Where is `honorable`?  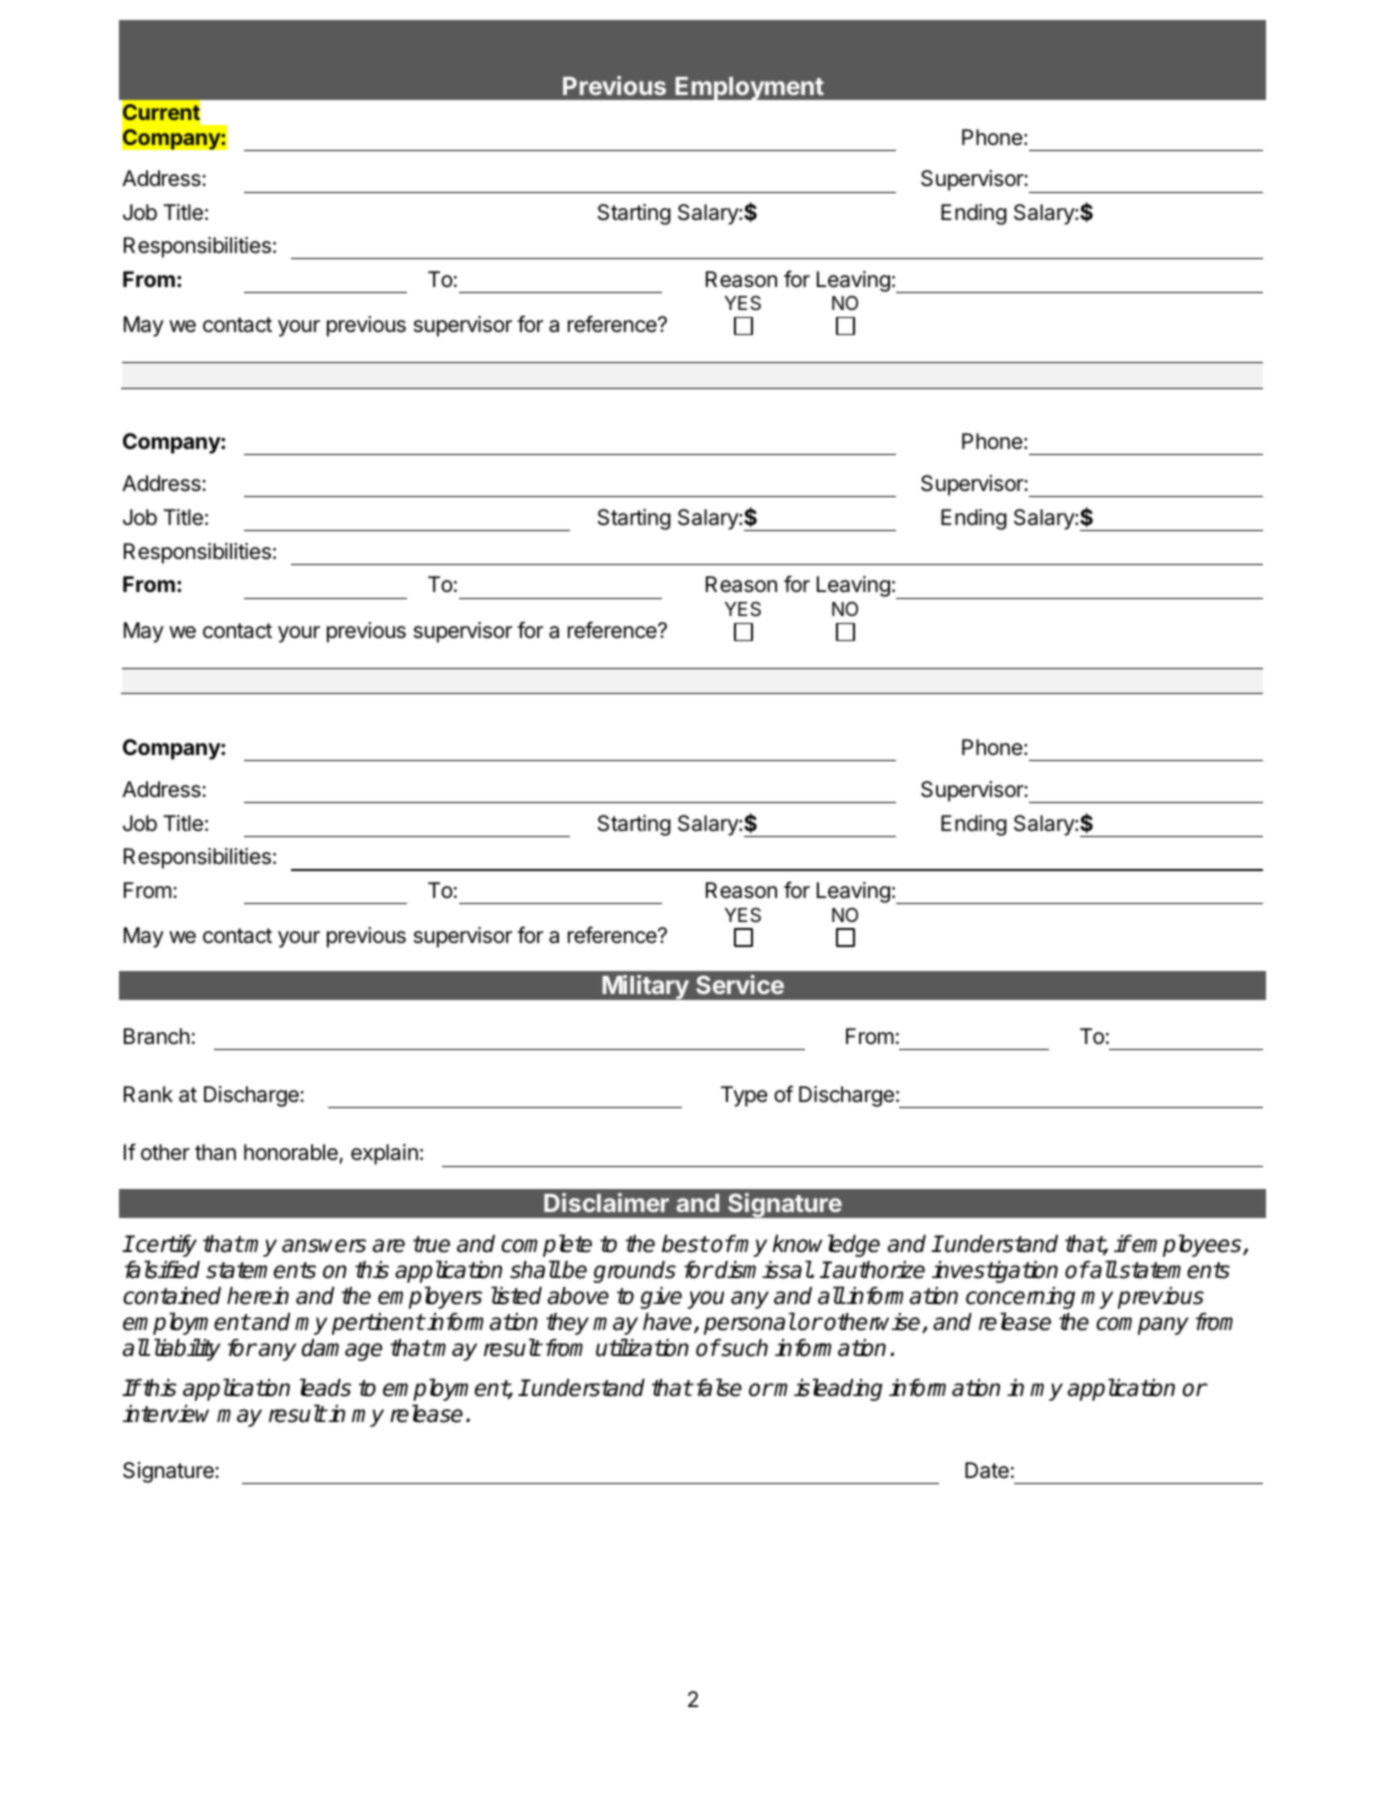 honorable is located at coordinates (292, 1154).
